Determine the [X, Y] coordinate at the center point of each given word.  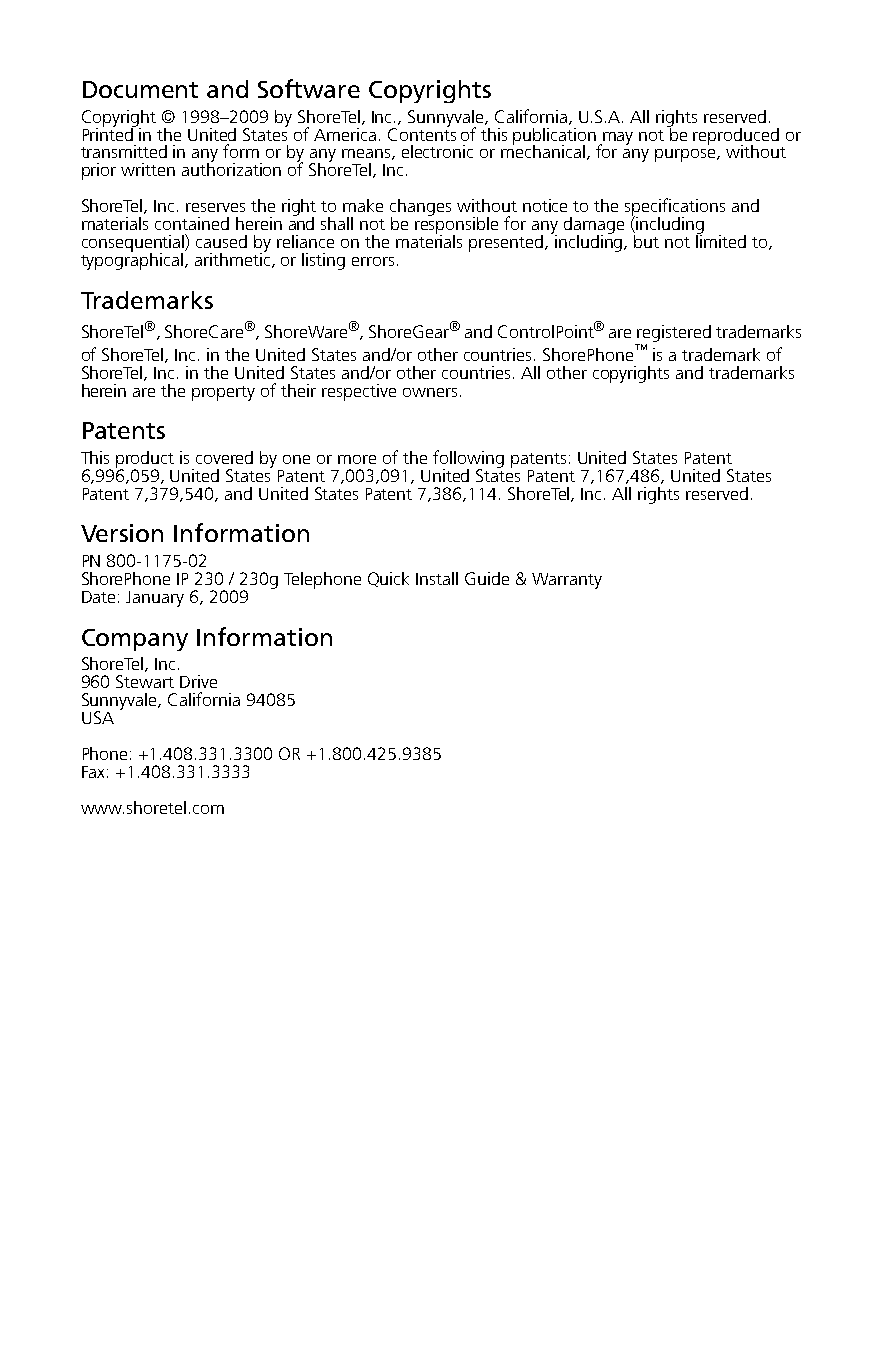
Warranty [567, 581]
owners [430, 392]
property [223, 393]
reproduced [736, 137]
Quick [388, 579]
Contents [422, 133]
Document [140, 89]
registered [674, 333]
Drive [198, 681]
